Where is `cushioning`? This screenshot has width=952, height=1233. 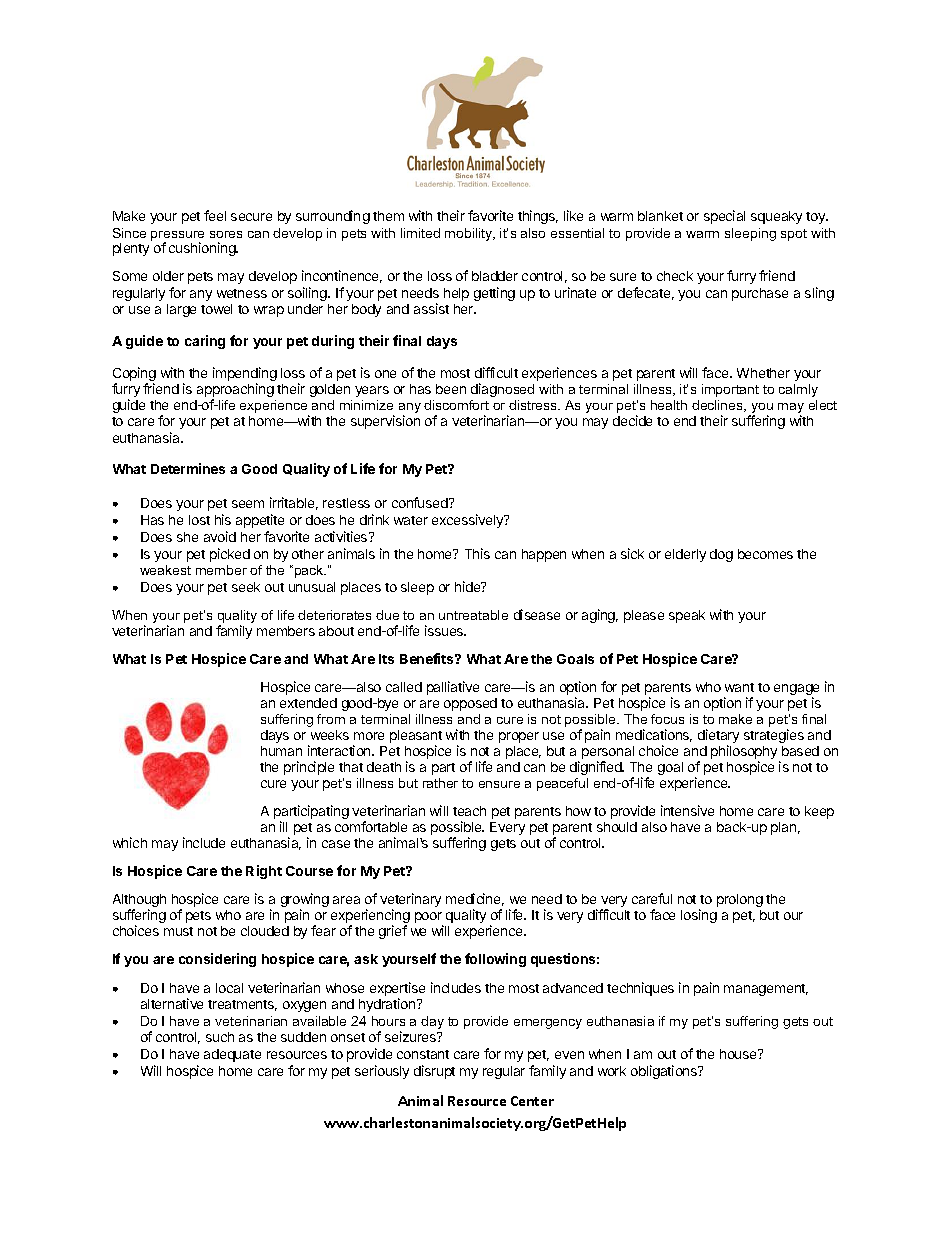 cushioning is located at coordinates (203, 249).
